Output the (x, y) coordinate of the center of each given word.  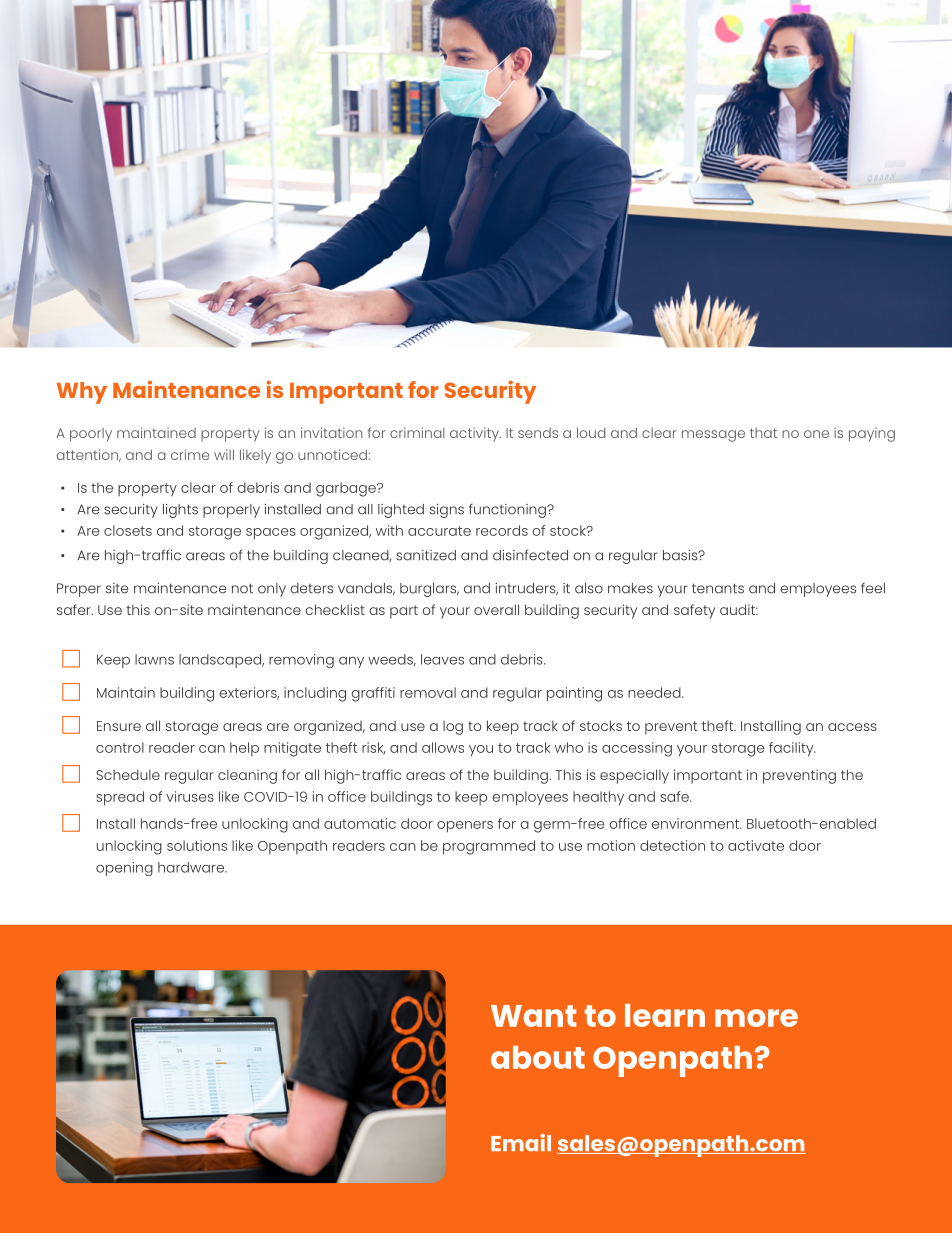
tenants (718, 588)
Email (521, 1142)
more (756, 1018)
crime (190, 454)
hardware (192, 867)
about (538, 1057)
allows (443, 747)
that (763, 433)
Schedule (128, 774)
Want (533, 1016)
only (272, 590)
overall (496, 609)
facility (792, 749)
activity (475, 434)
